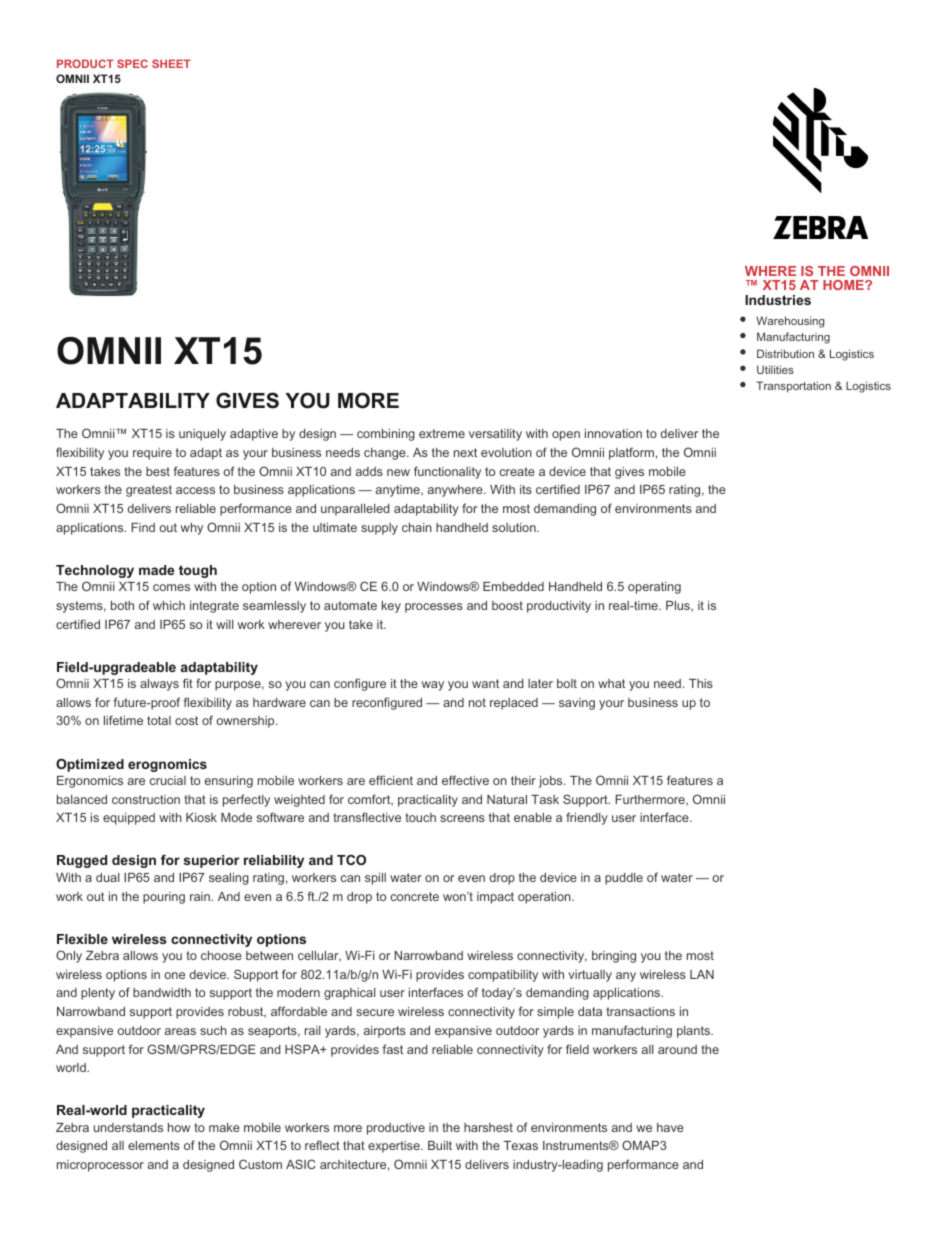 The height and width of the screenshot is (1233, 952). Describe the element at coordinates (775, 369) in the screenshot. I see `Utilities` at that location.
